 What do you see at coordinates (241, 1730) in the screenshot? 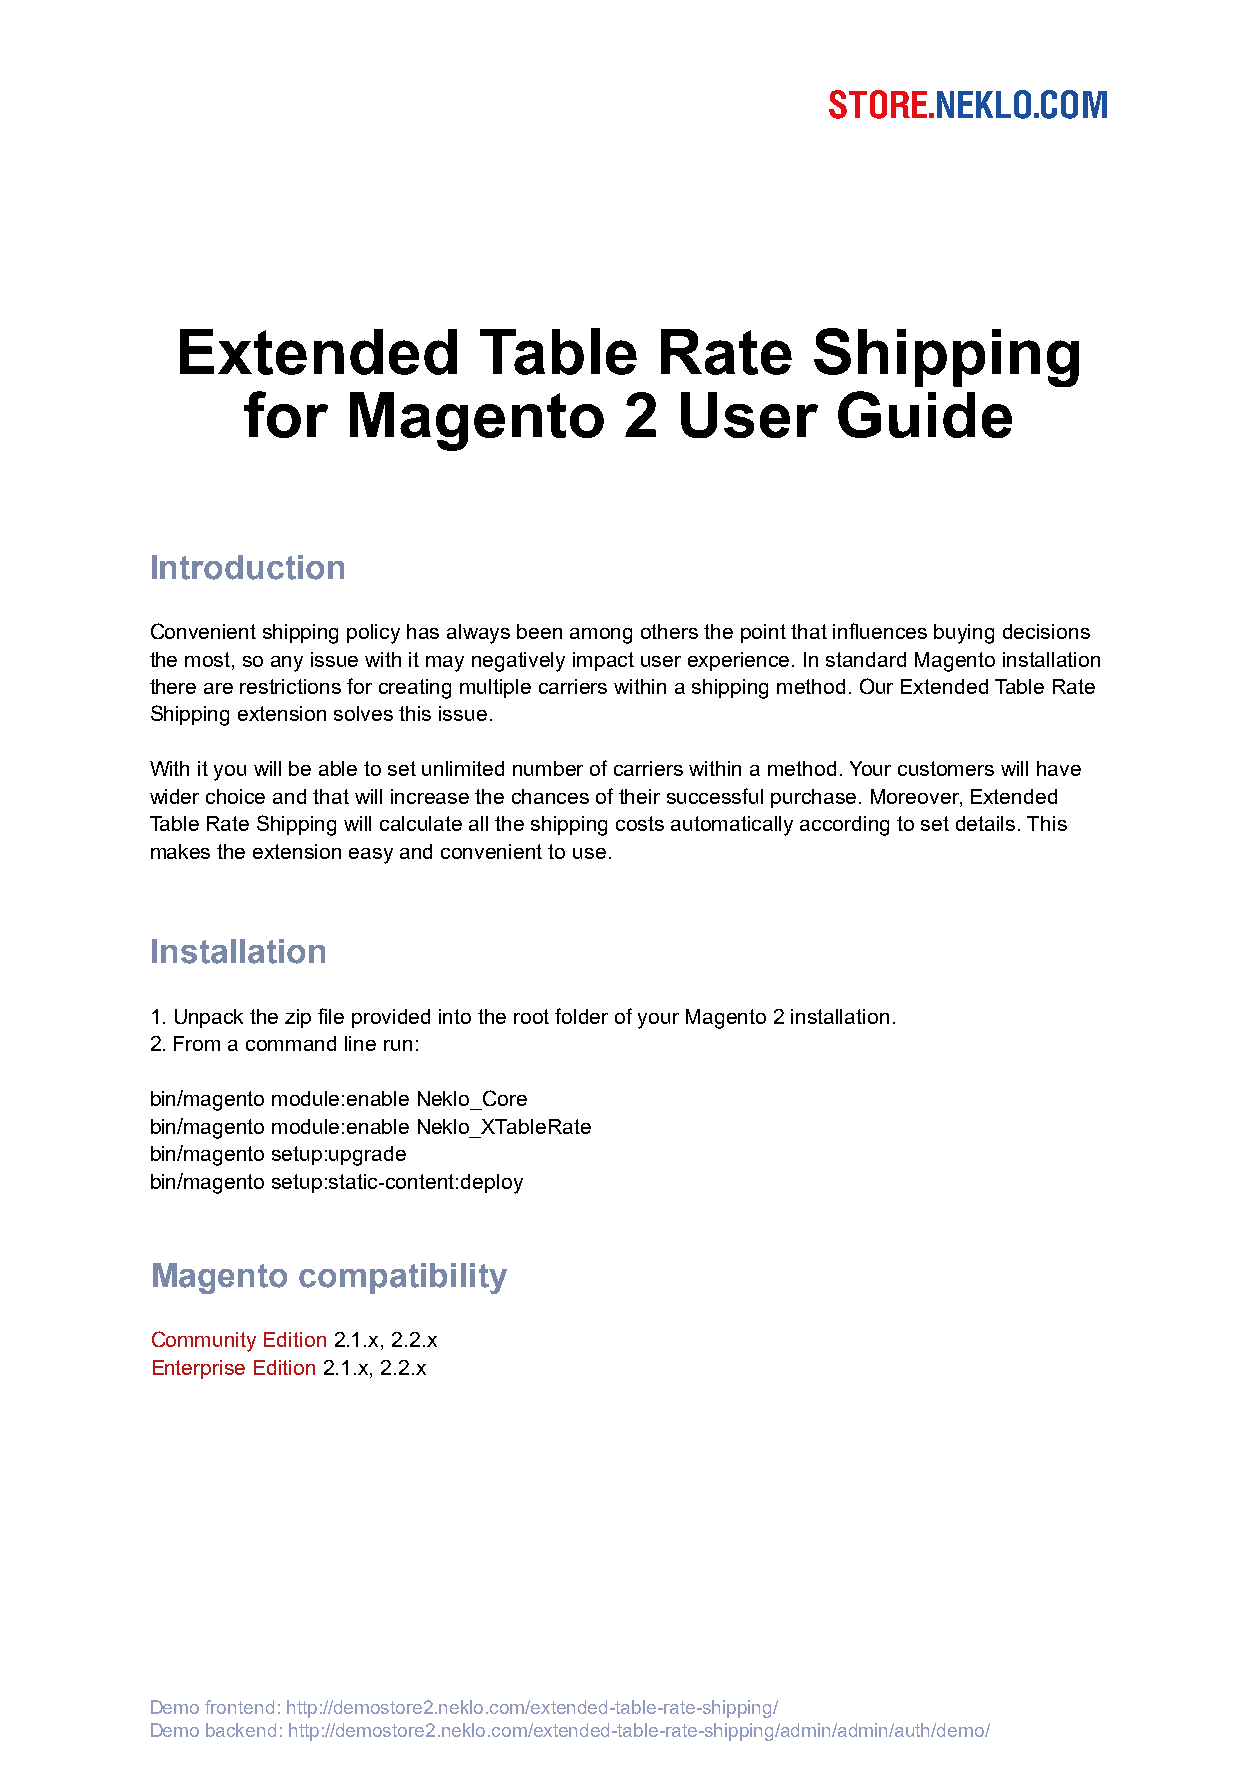
I see `backend` at bounding box center [241, 1730].
